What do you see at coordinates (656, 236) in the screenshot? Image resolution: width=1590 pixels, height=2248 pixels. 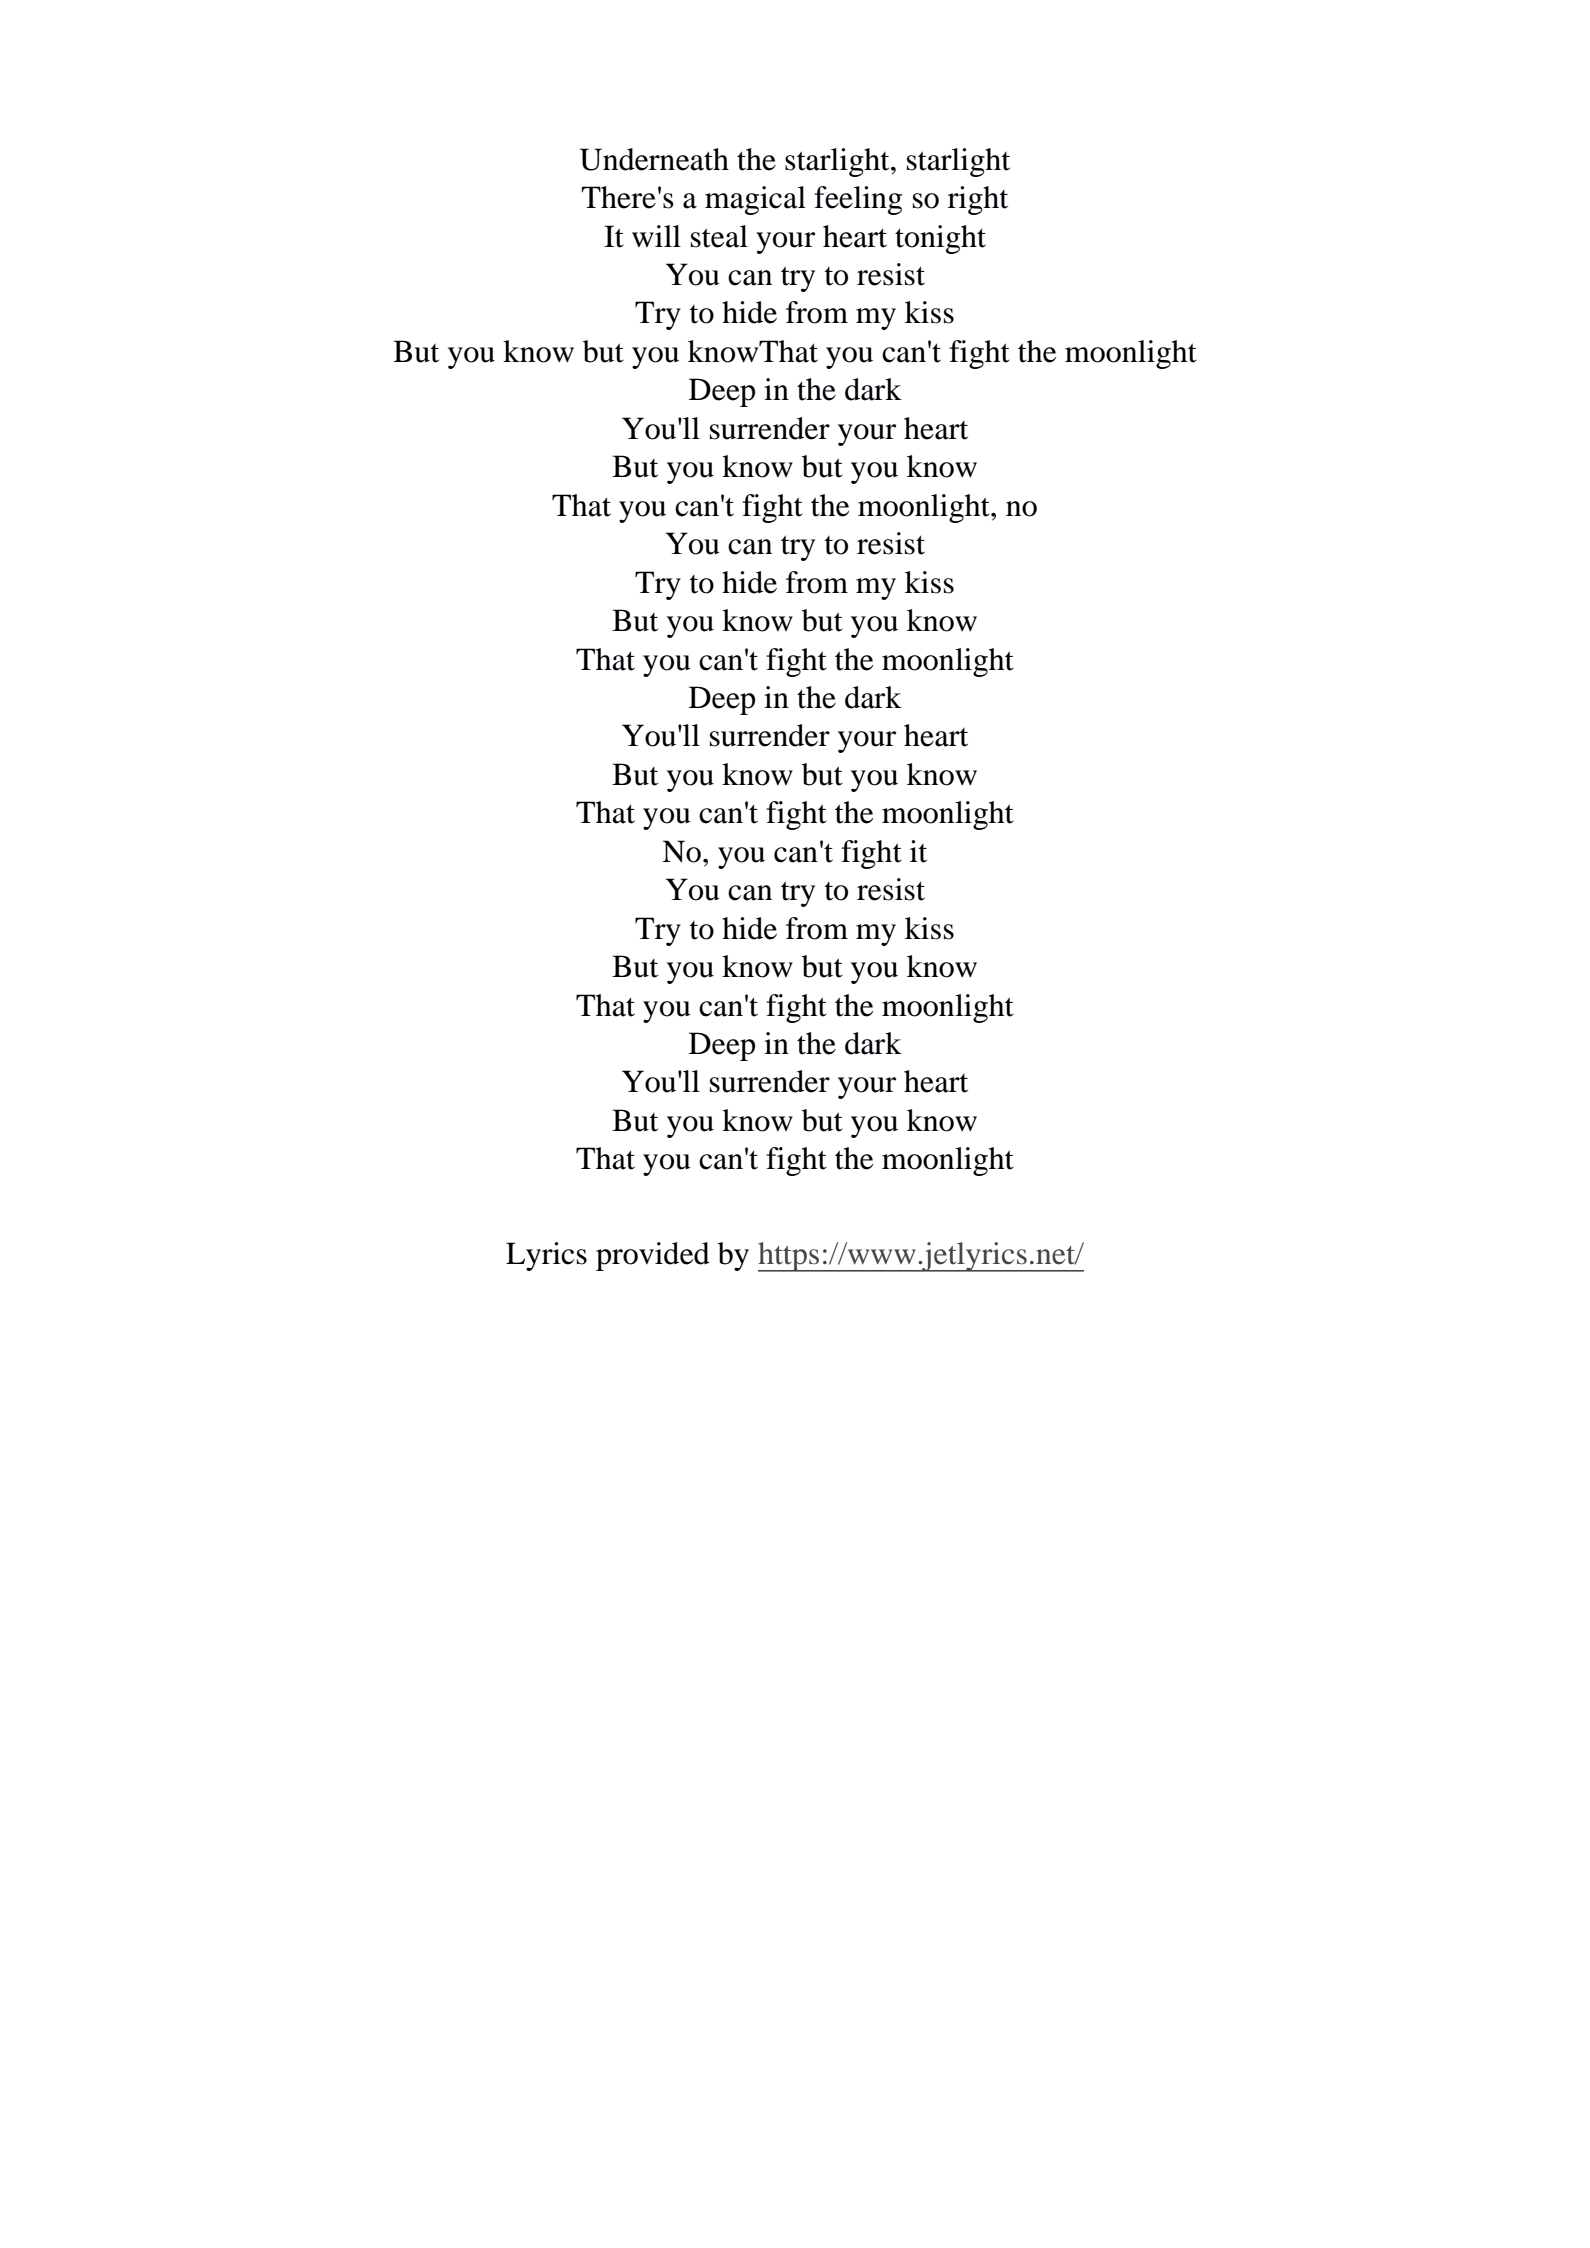 I see `will` at bounding box center [656, 236].
